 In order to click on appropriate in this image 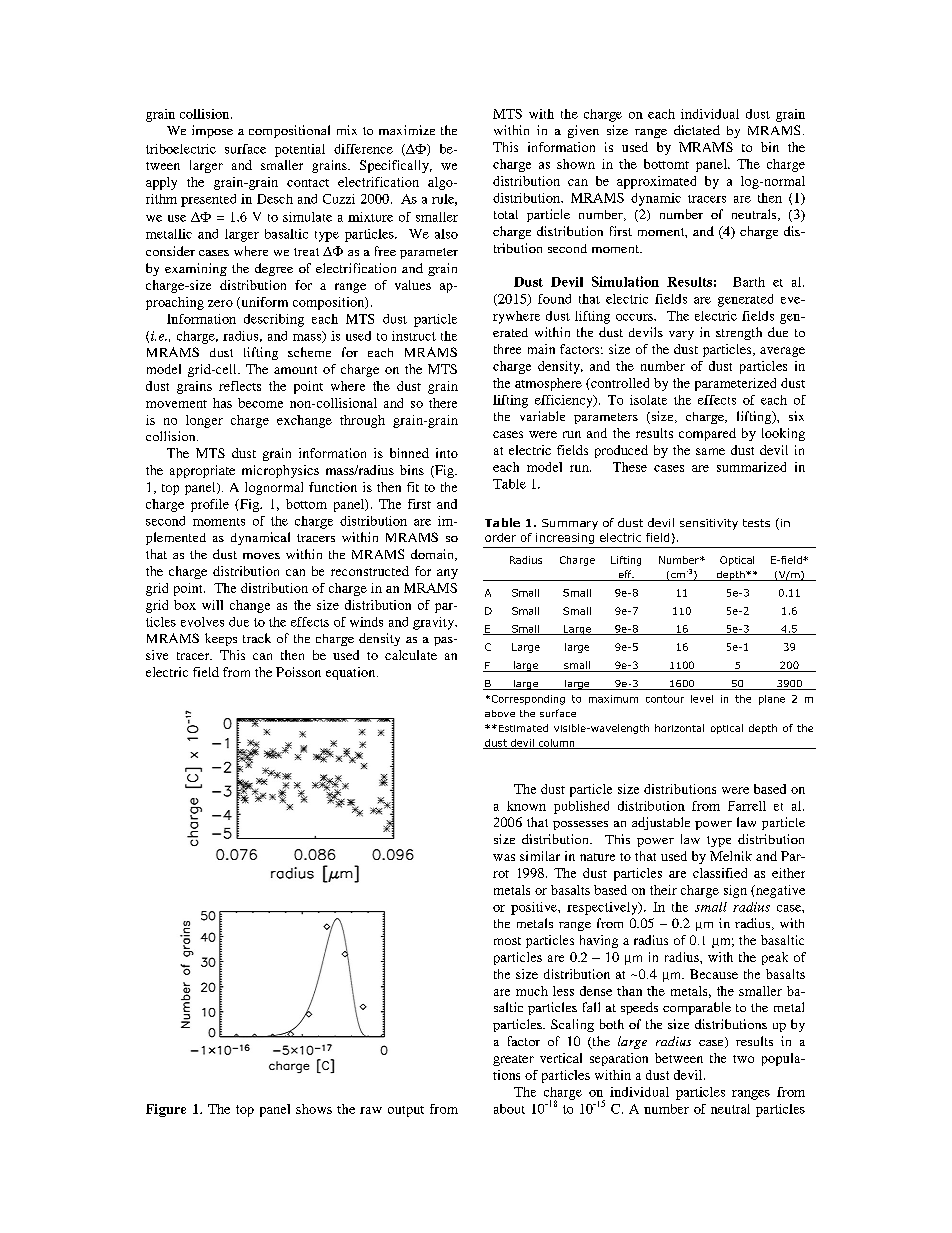, I will do `click(202, 471)`.
